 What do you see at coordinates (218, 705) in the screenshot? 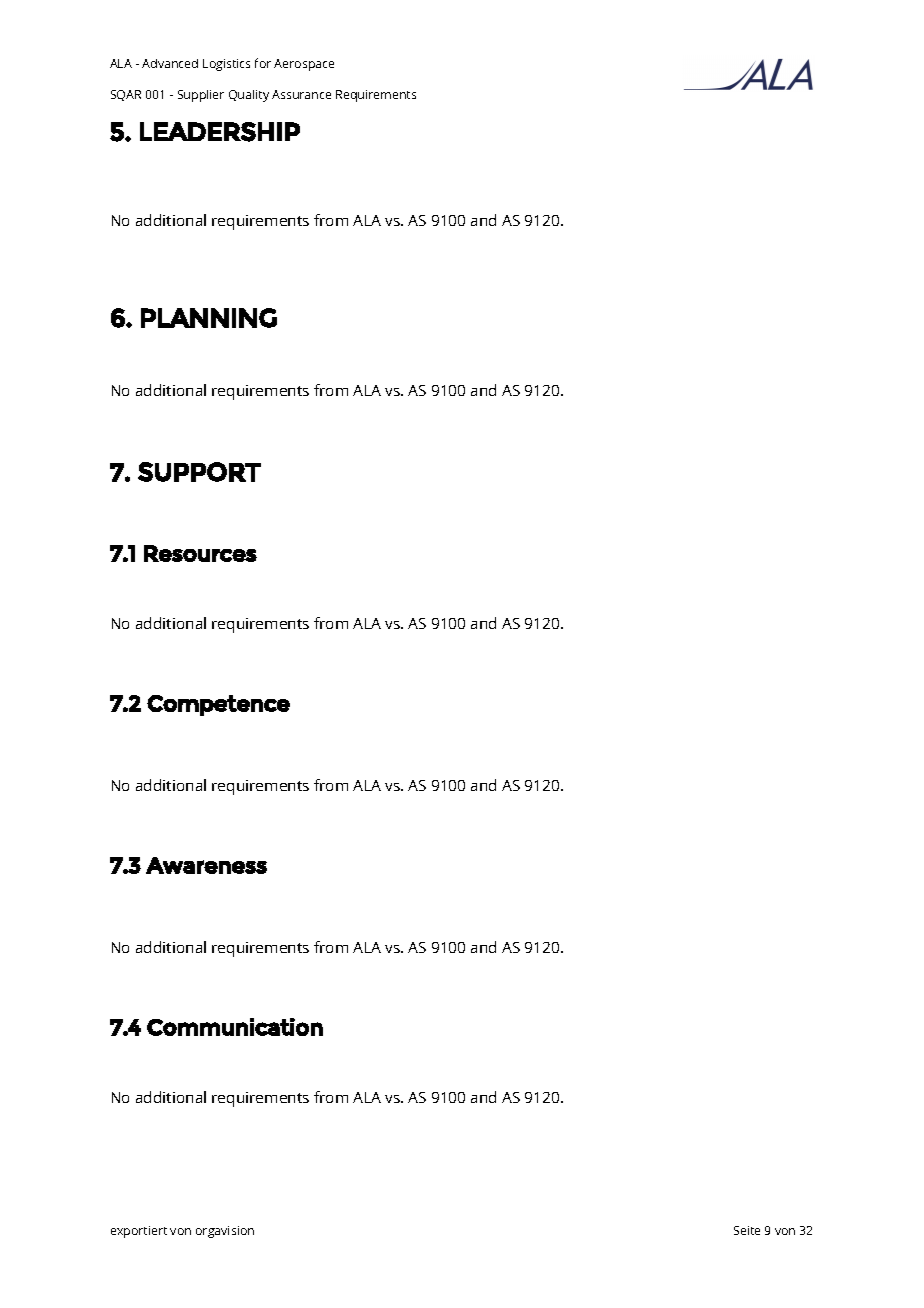
I see `Competence` at bounding box center [218, 705].
